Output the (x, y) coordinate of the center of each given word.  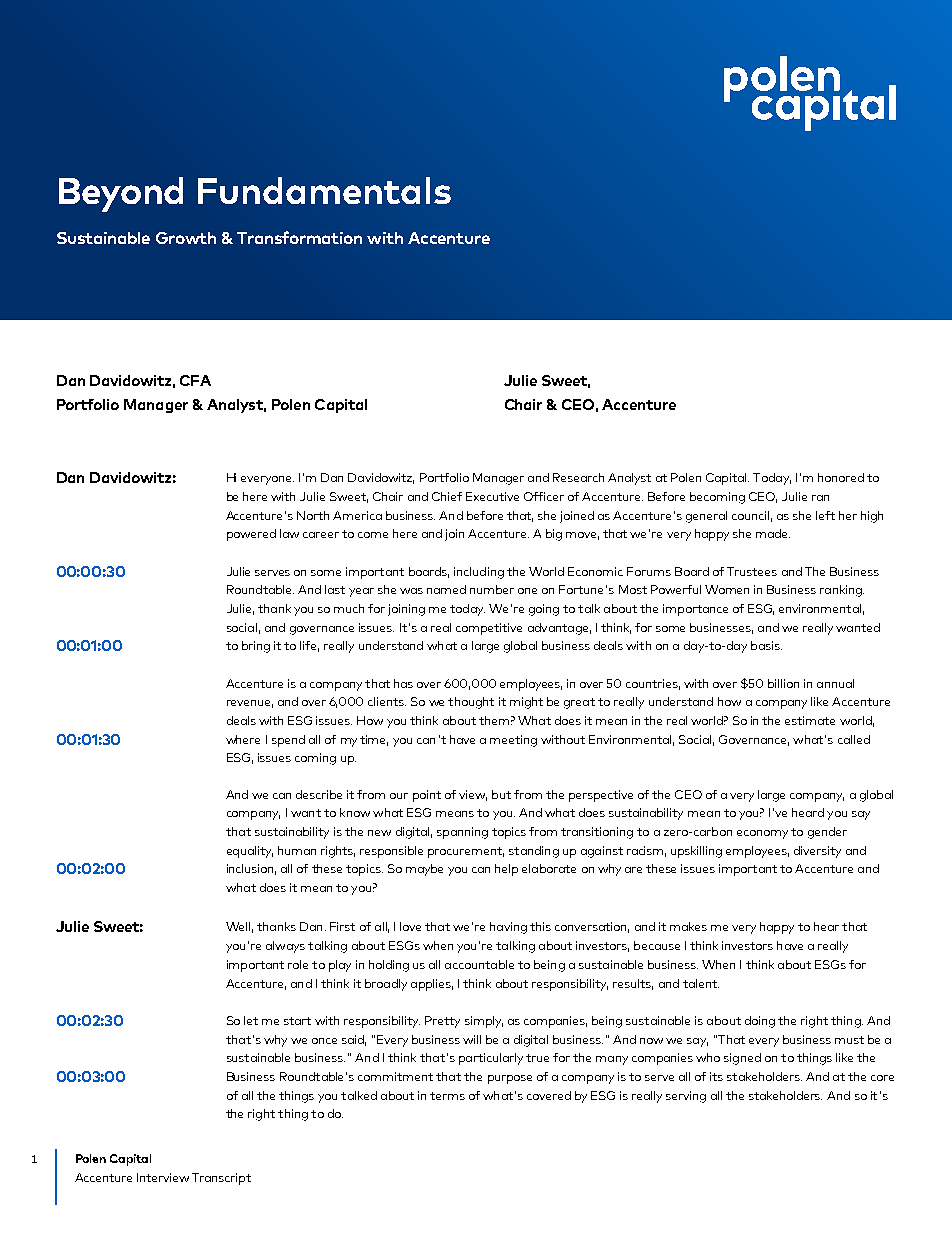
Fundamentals (324, 190)
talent (701, 983)
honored (841, 477)
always (285, 947)
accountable (479, 964)
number (492, 589)
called (854, 739)
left (825, 515)
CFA (195, 380)
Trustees (752, 571)
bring (256, 647)
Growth (186, 238)
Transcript (221, 1179)
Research (578, 477)
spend (288, 741)
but (501, 794)
